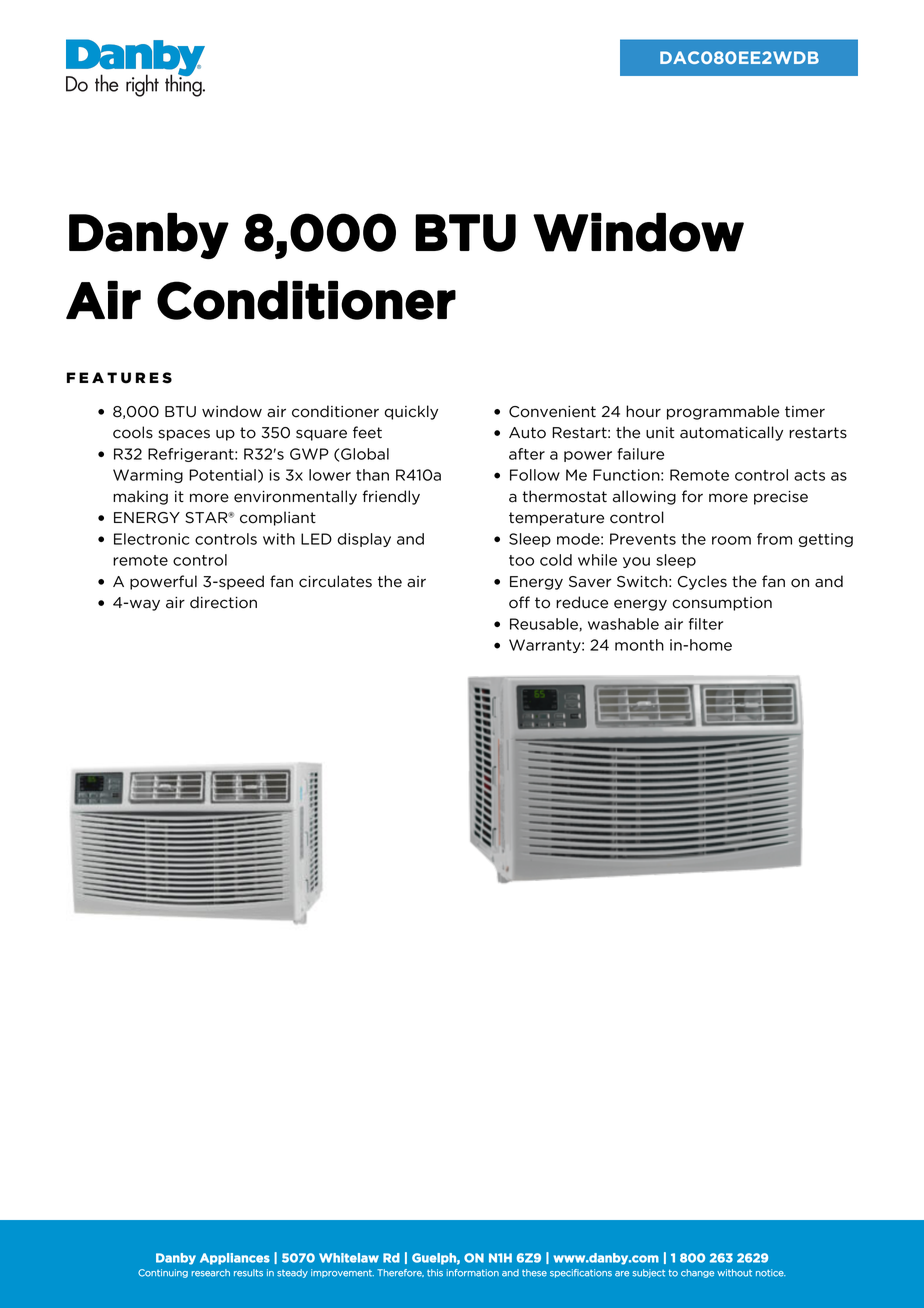 The width and height of the screenshot is (924, 1308). Describe the element at coordinates (184, 435) in the screenshot. I see `spaces` at that location.
